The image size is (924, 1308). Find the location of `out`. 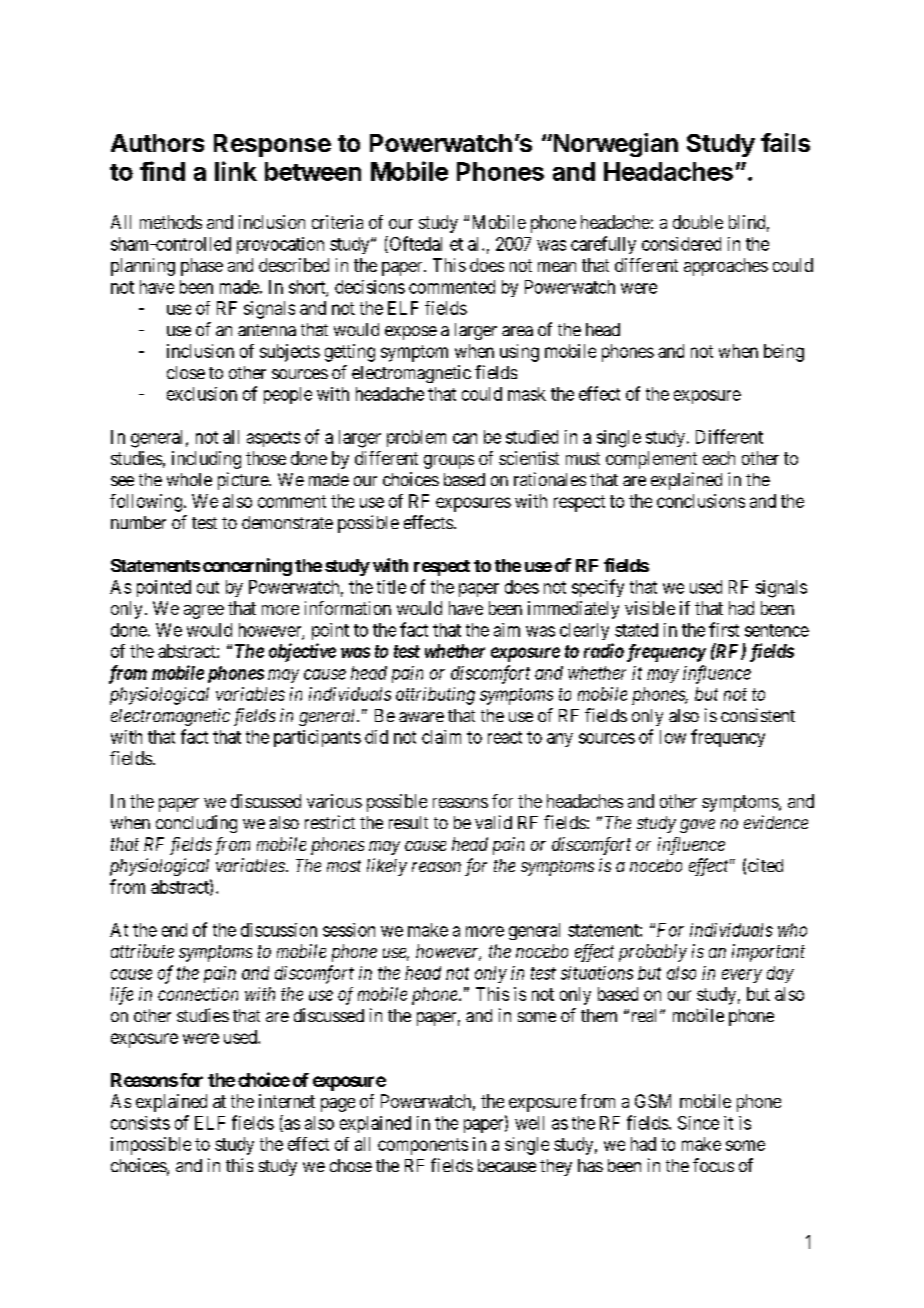

out is located at coordinates (208, 587).
